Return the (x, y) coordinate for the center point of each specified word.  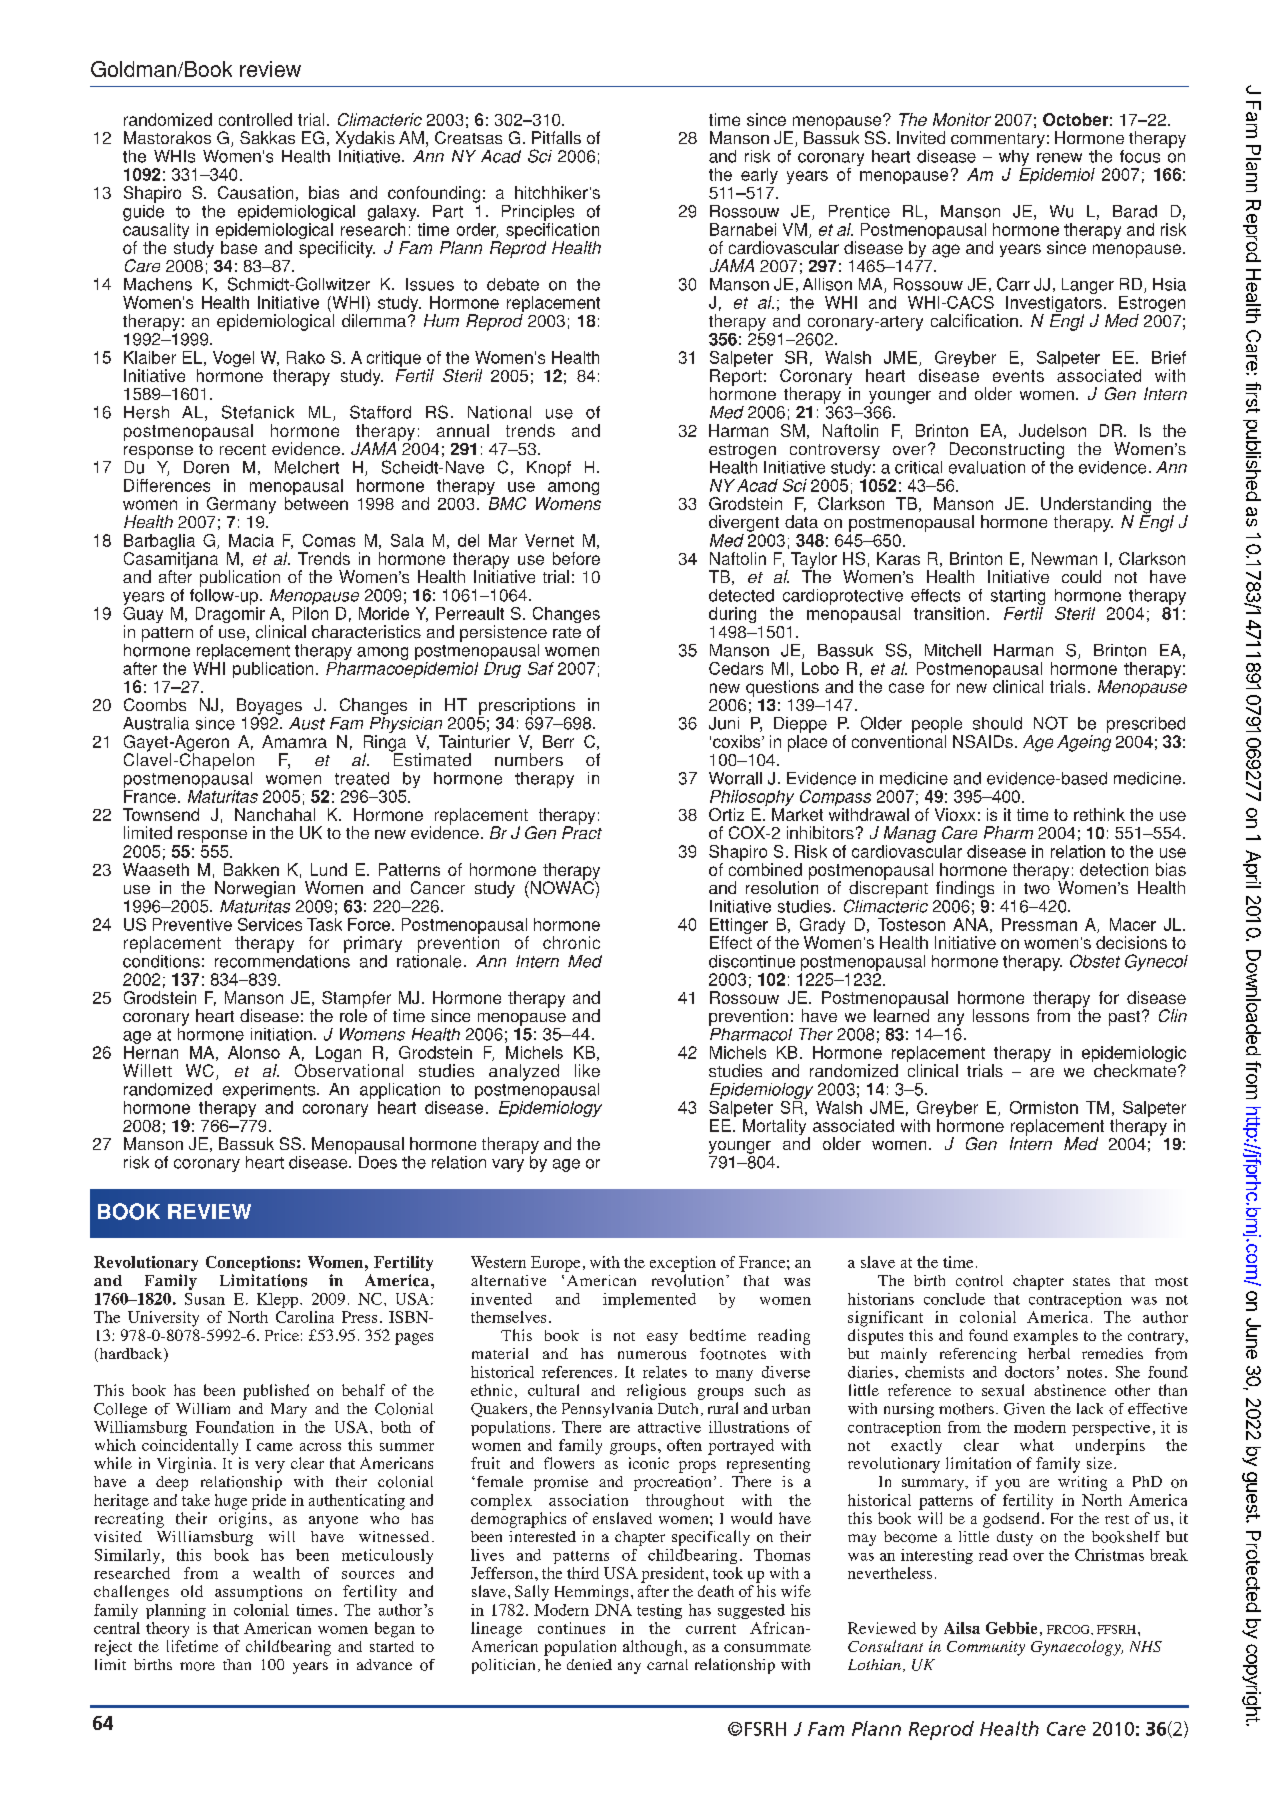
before (576, 558)
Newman (1064, 558)
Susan (205, 1299)
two (1037, 888)
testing (659, 1611)
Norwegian (255, 889)
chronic (571, 942)
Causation (255, 192)
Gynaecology (1077, 1648)
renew (1059, 158)
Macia (251, 540)
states (1091, 1281)
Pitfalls (556, 137)
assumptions (258, 1593)
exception (683, 1264)
